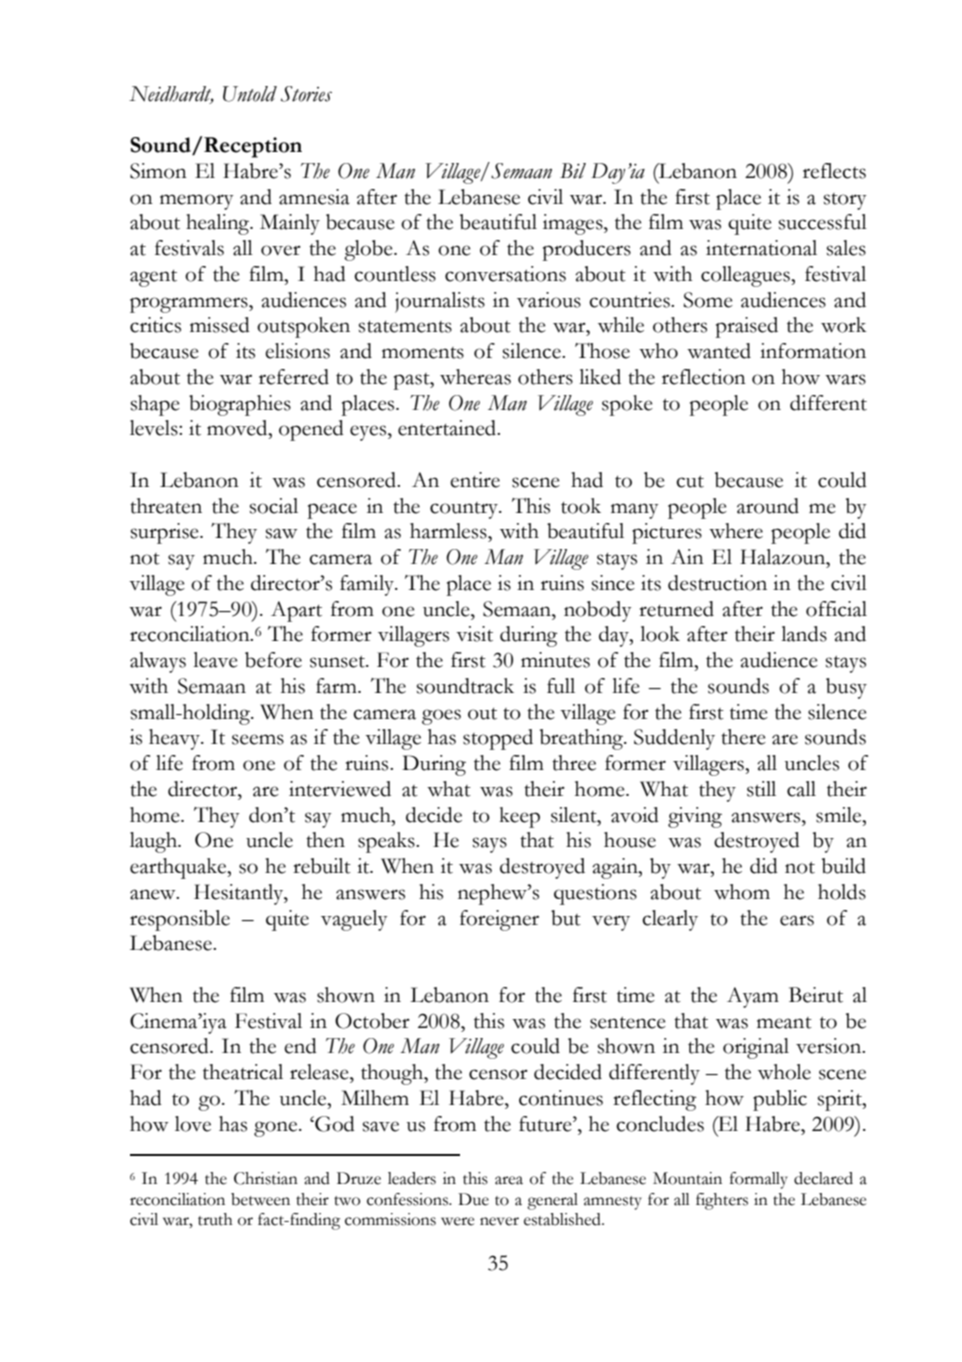 Image resolution: width=962 pixels, height=1362 pixels. What do you see at coordinates (834, 171) in the screenshot?
I see `reflects` at bounding box center [834, 171].
